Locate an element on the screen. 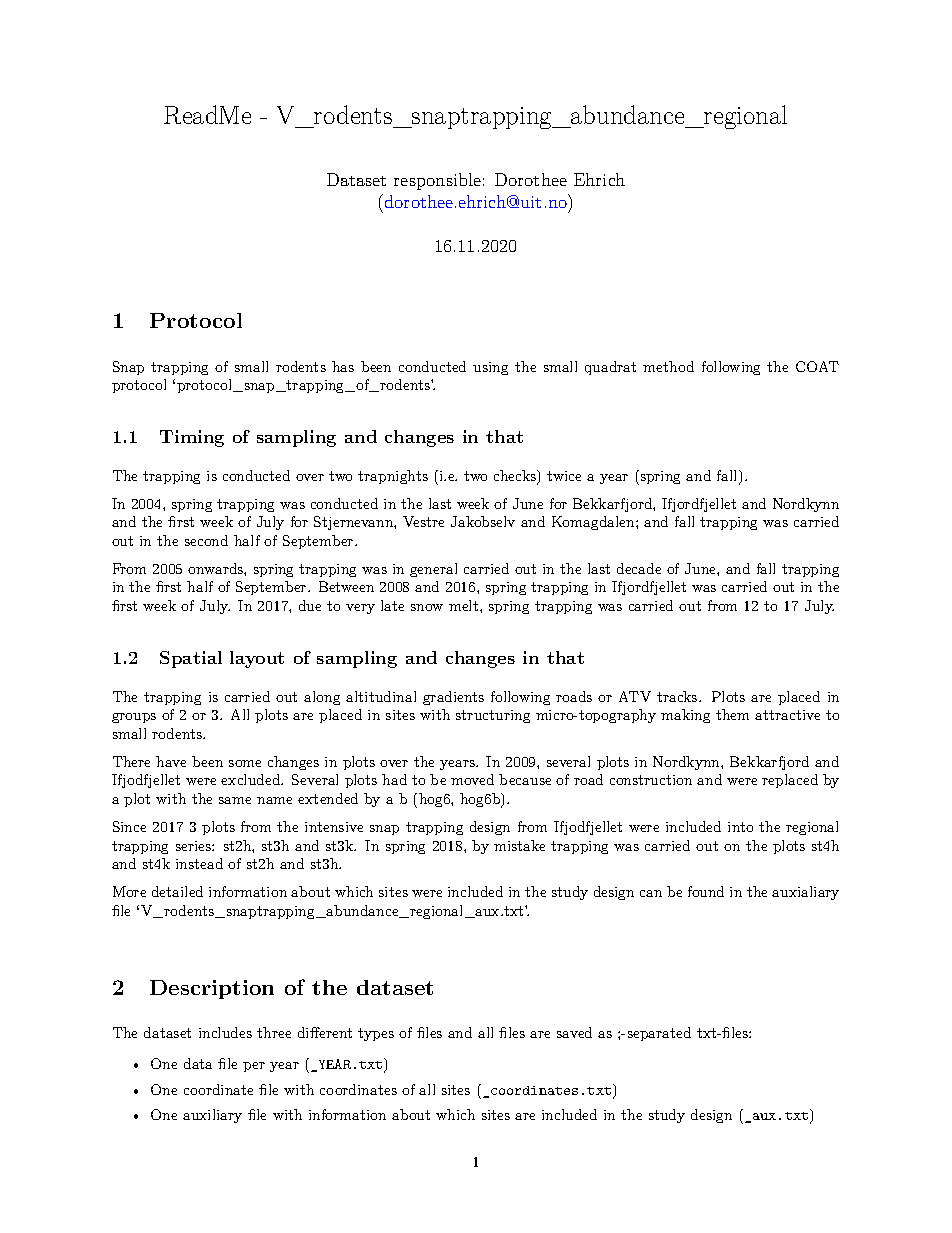  second is located at coordinates (206, 540).
